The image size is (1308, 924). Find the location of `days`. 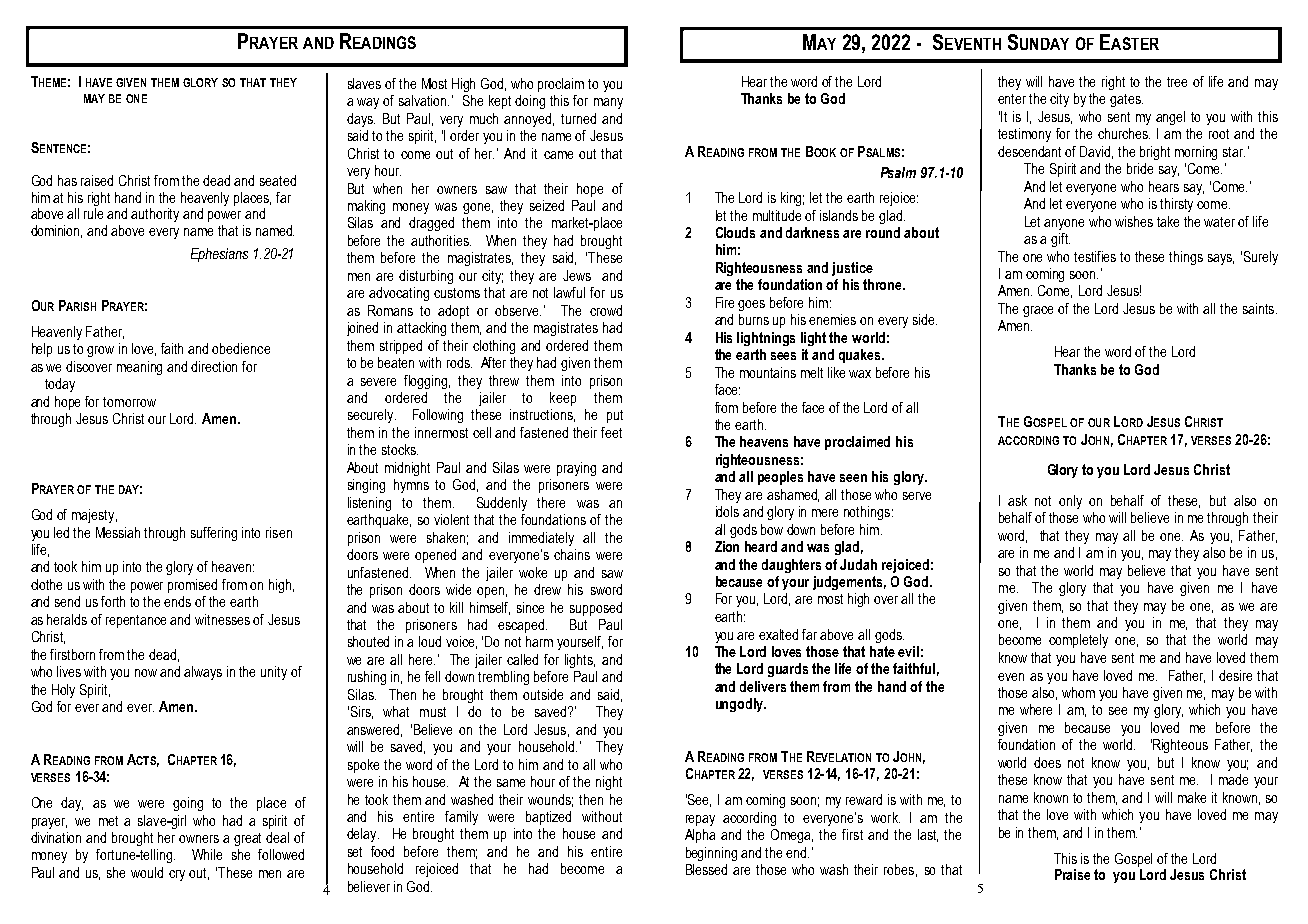

days is located at coordinates (361, 120).
